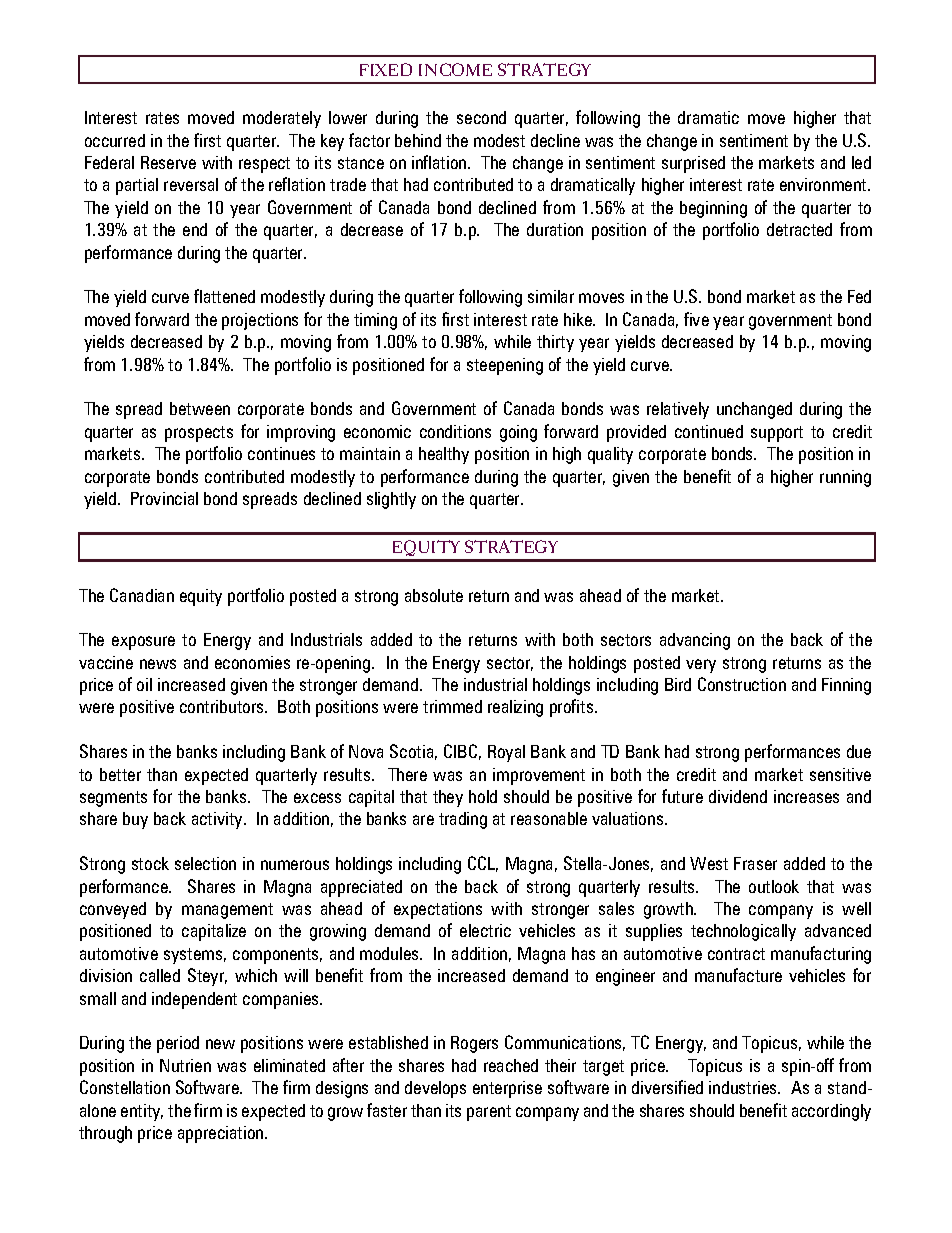  Describe the element at coordinates (434, 595) in the document. I see `absolute` at that location.
